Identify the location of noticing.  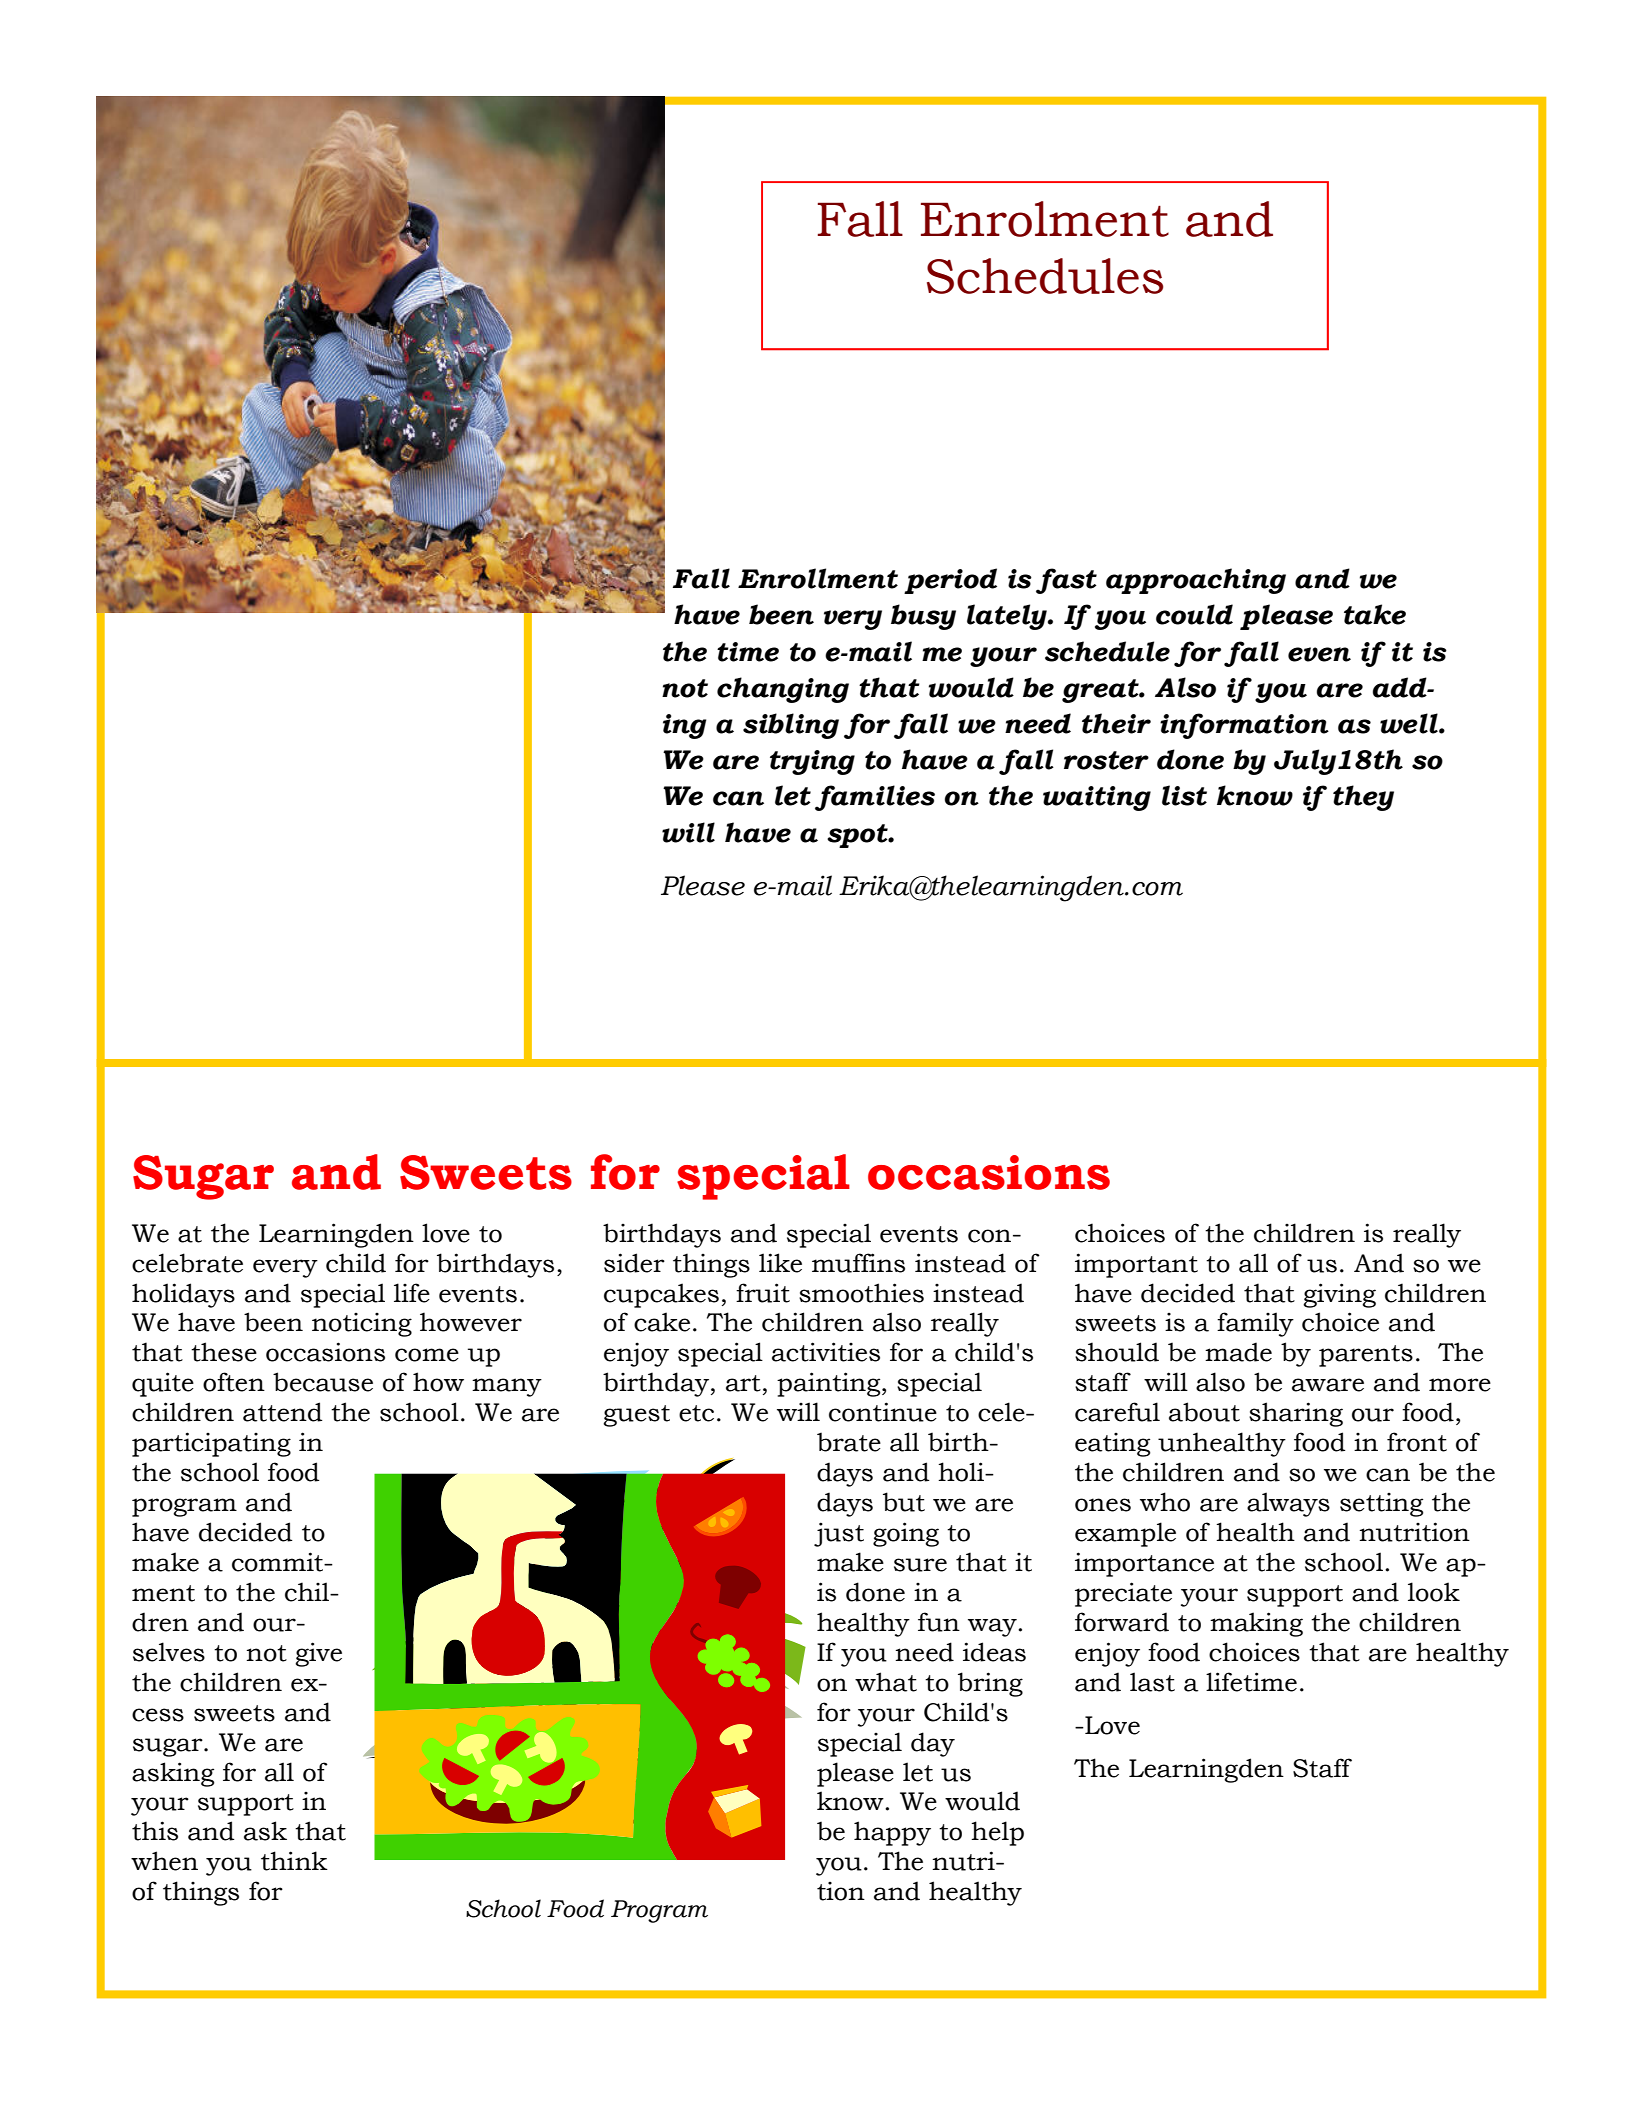
(362, 1325).
